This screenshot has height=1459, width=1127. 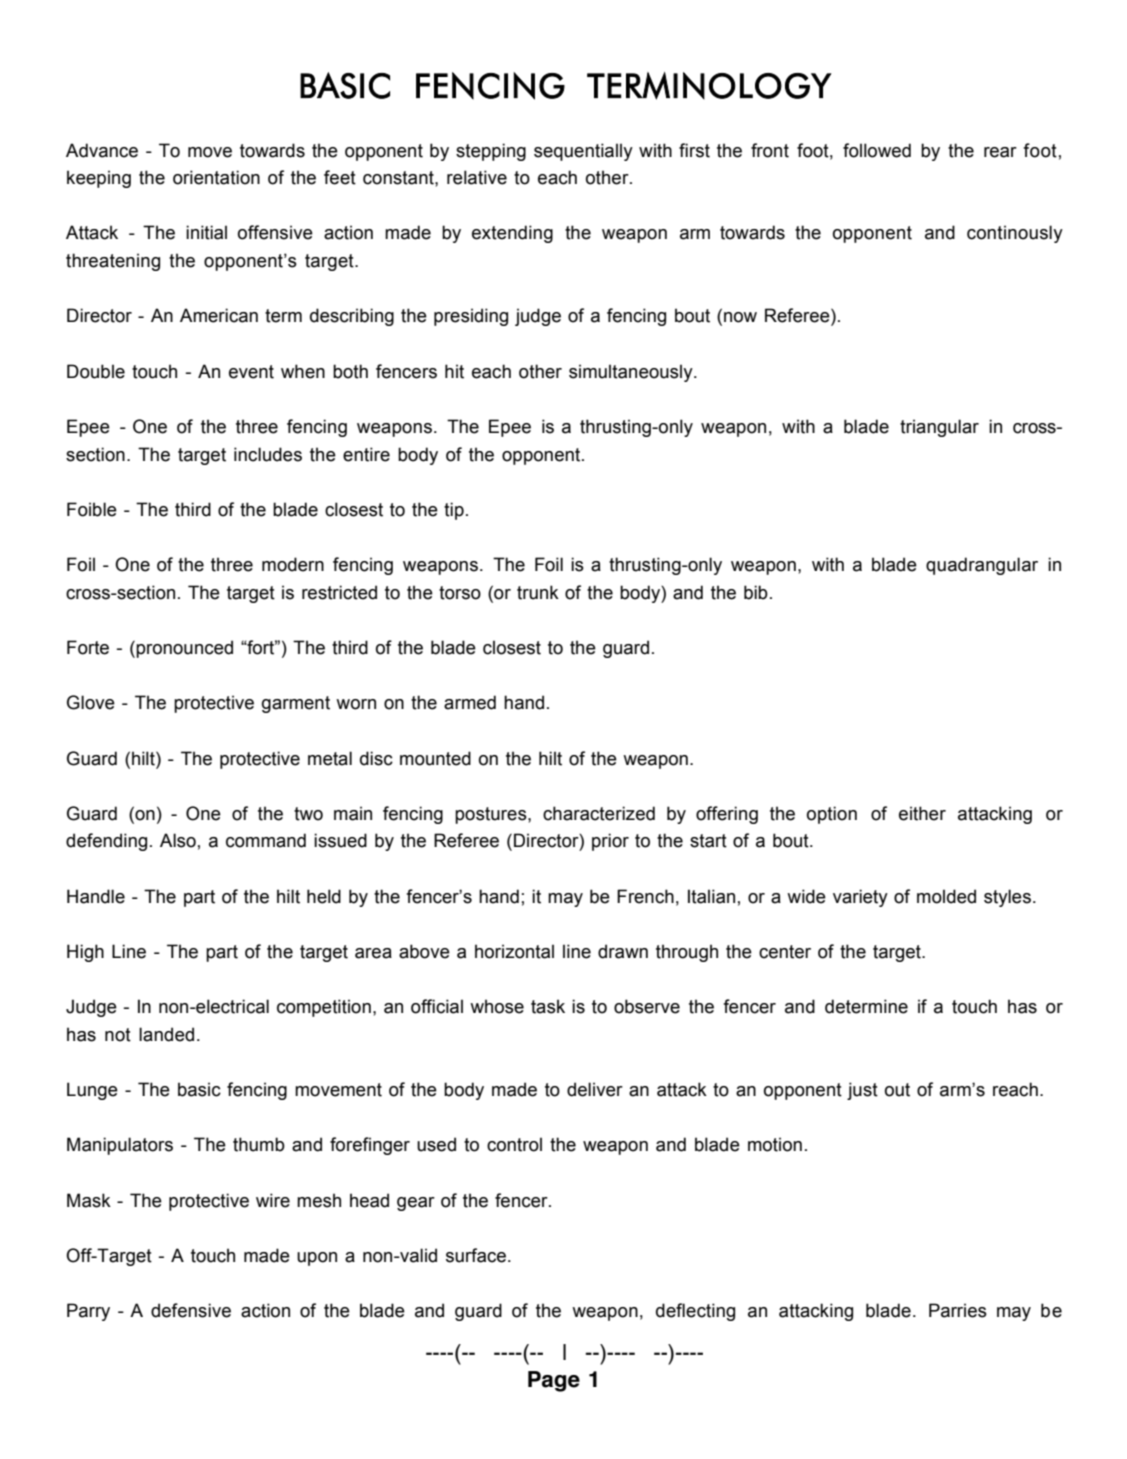 I want to click on characterized, so click(x=599, y=813).
